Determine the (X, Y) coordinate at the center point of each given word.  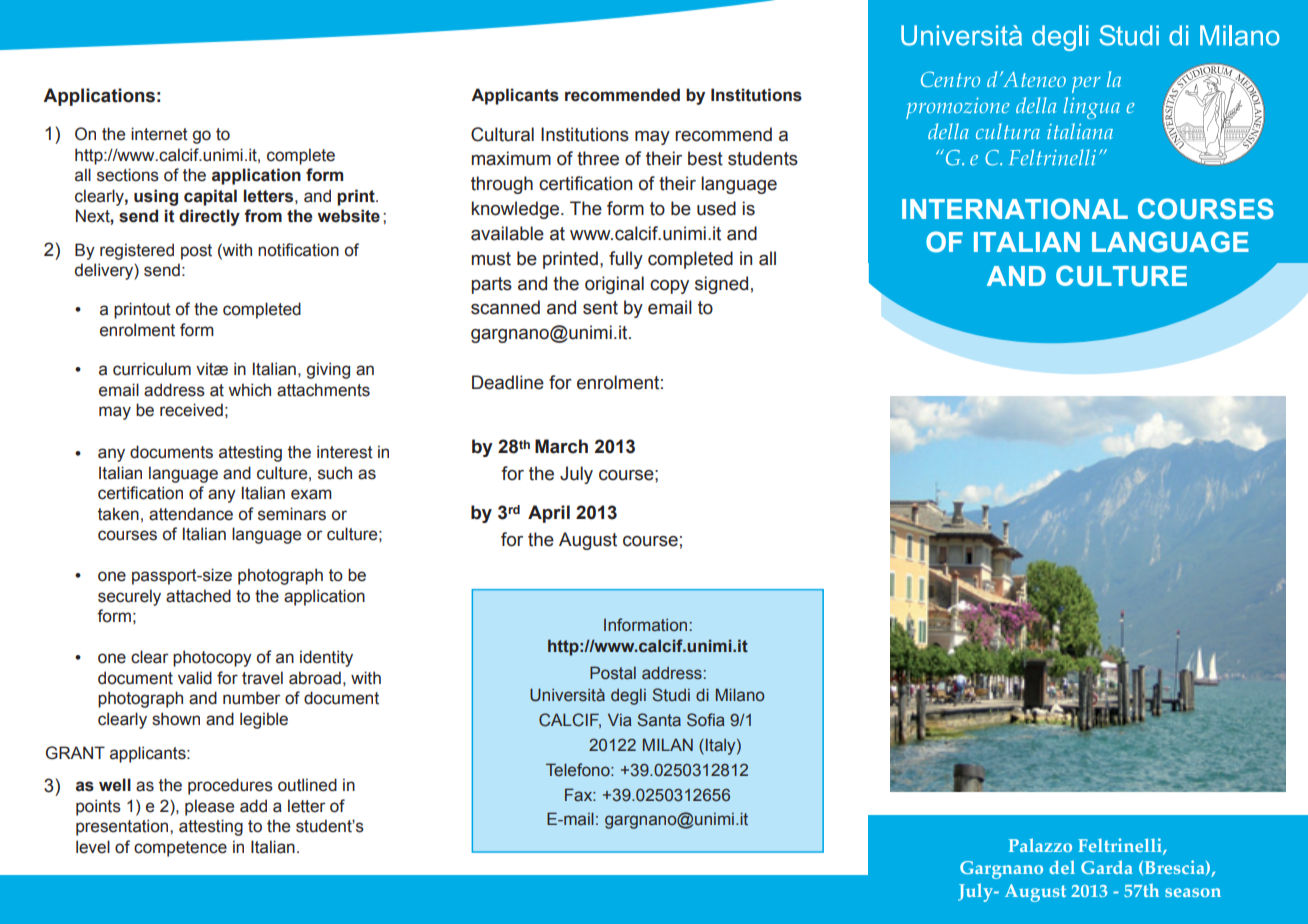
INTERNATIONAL (1015, 209)
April (549, 514)
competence (180, 849)
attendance (191, 514)
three (598, 158)
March (561, 446)
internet (159, 134)
